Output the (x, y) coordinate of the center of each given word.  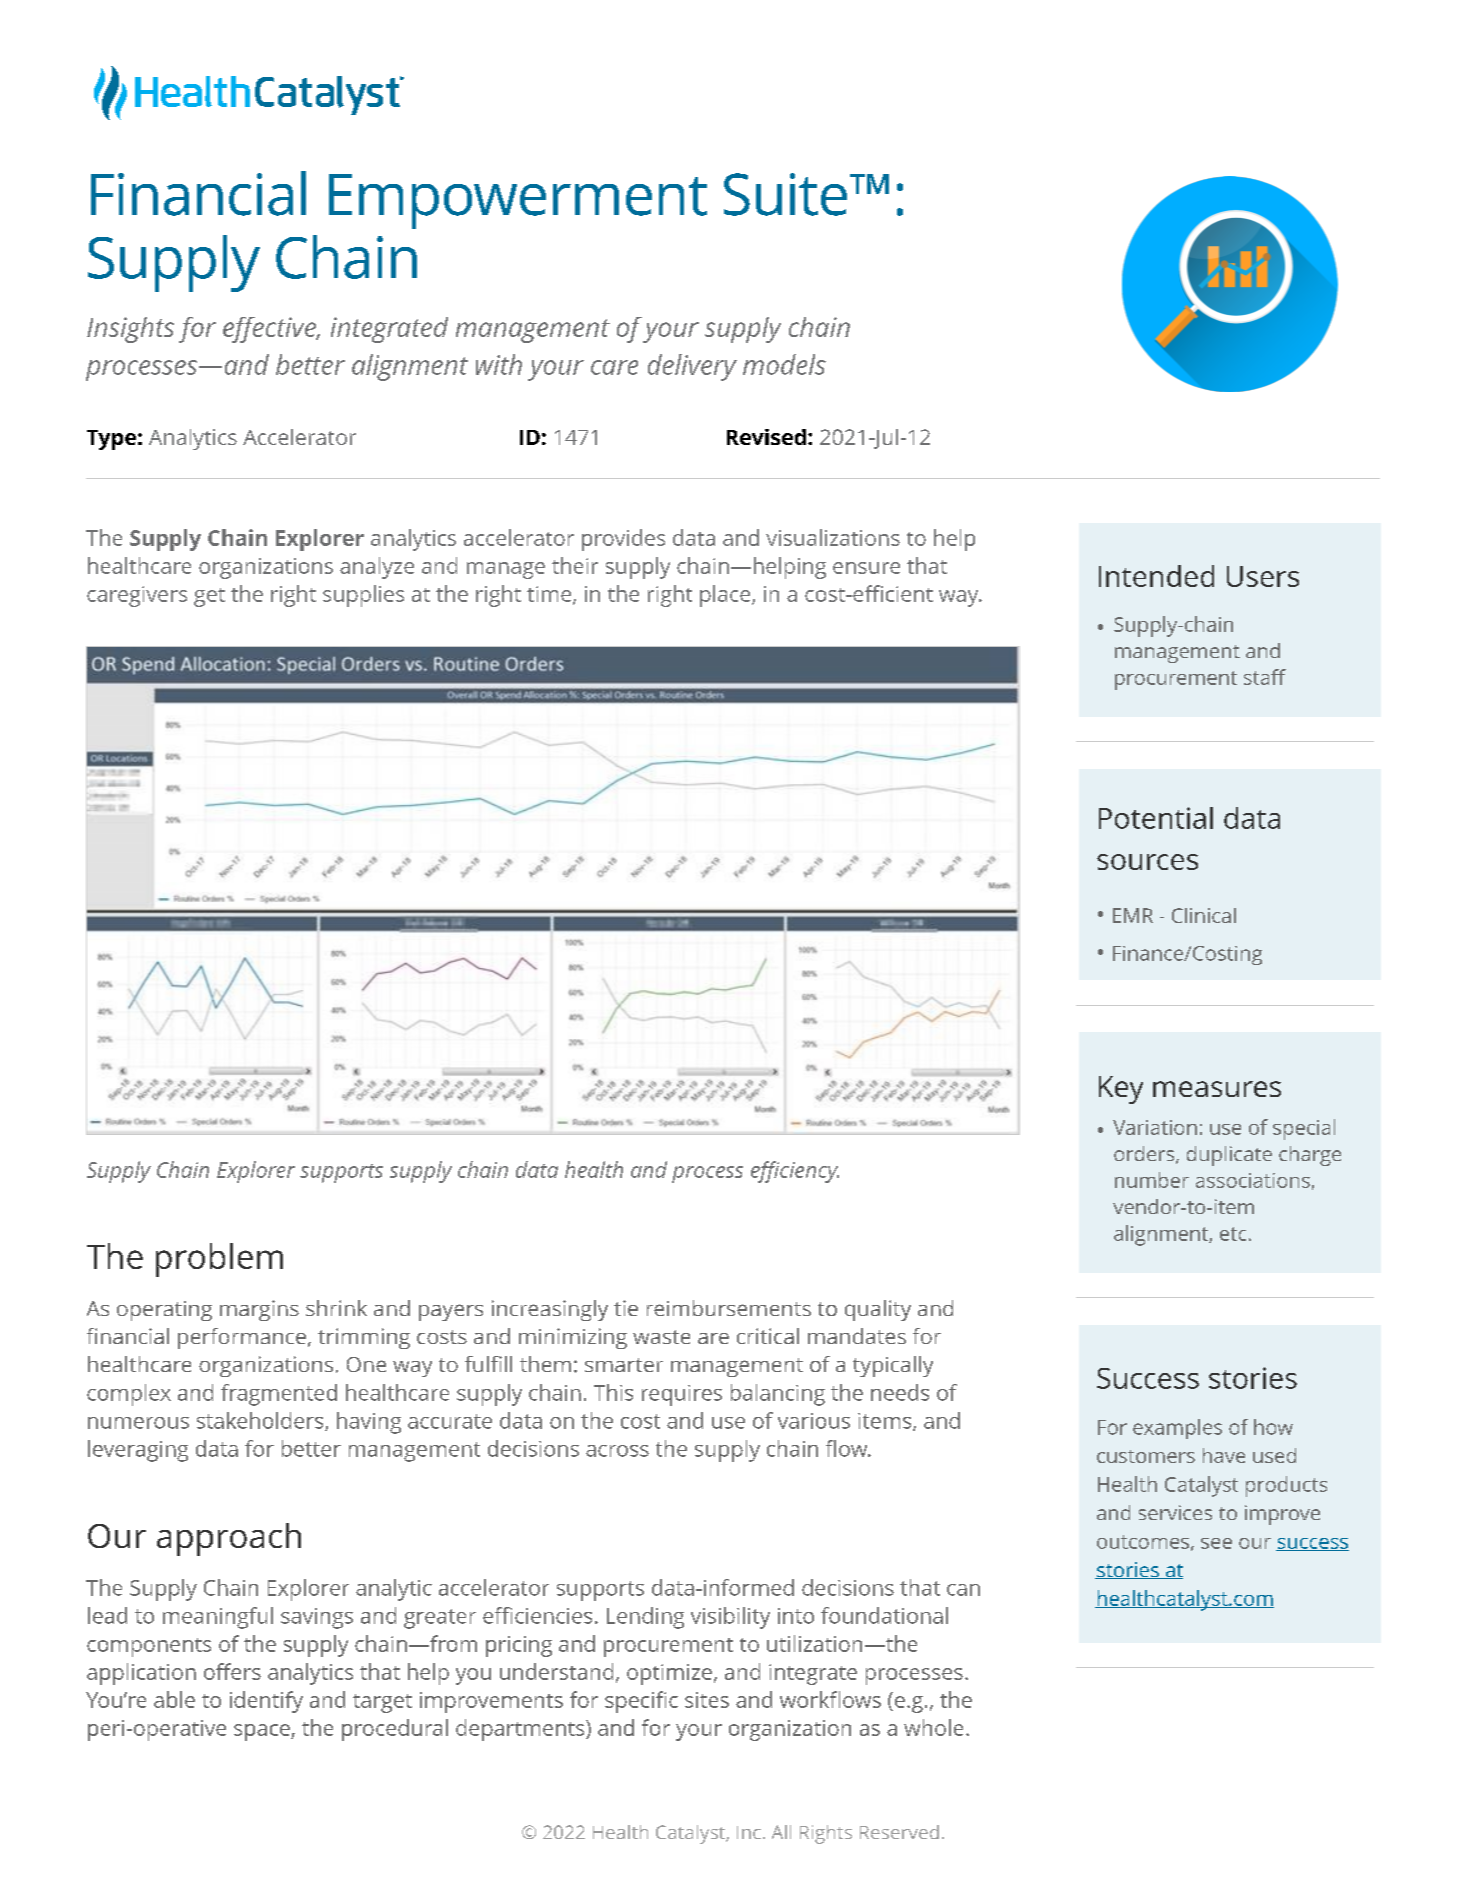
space (263, 1732)
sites (707, 1700)
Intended (1156, 576)
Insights (130, 330)
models (784, 364)
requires (682, 1395)
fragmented (279, 1395)
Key (1121, 1090)
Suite (785, 194)
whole (933, 1727)
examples (1177, 1429)
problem (219, 1260)
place (726, 596)
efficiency (795, 1172)
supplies (363, 596)
